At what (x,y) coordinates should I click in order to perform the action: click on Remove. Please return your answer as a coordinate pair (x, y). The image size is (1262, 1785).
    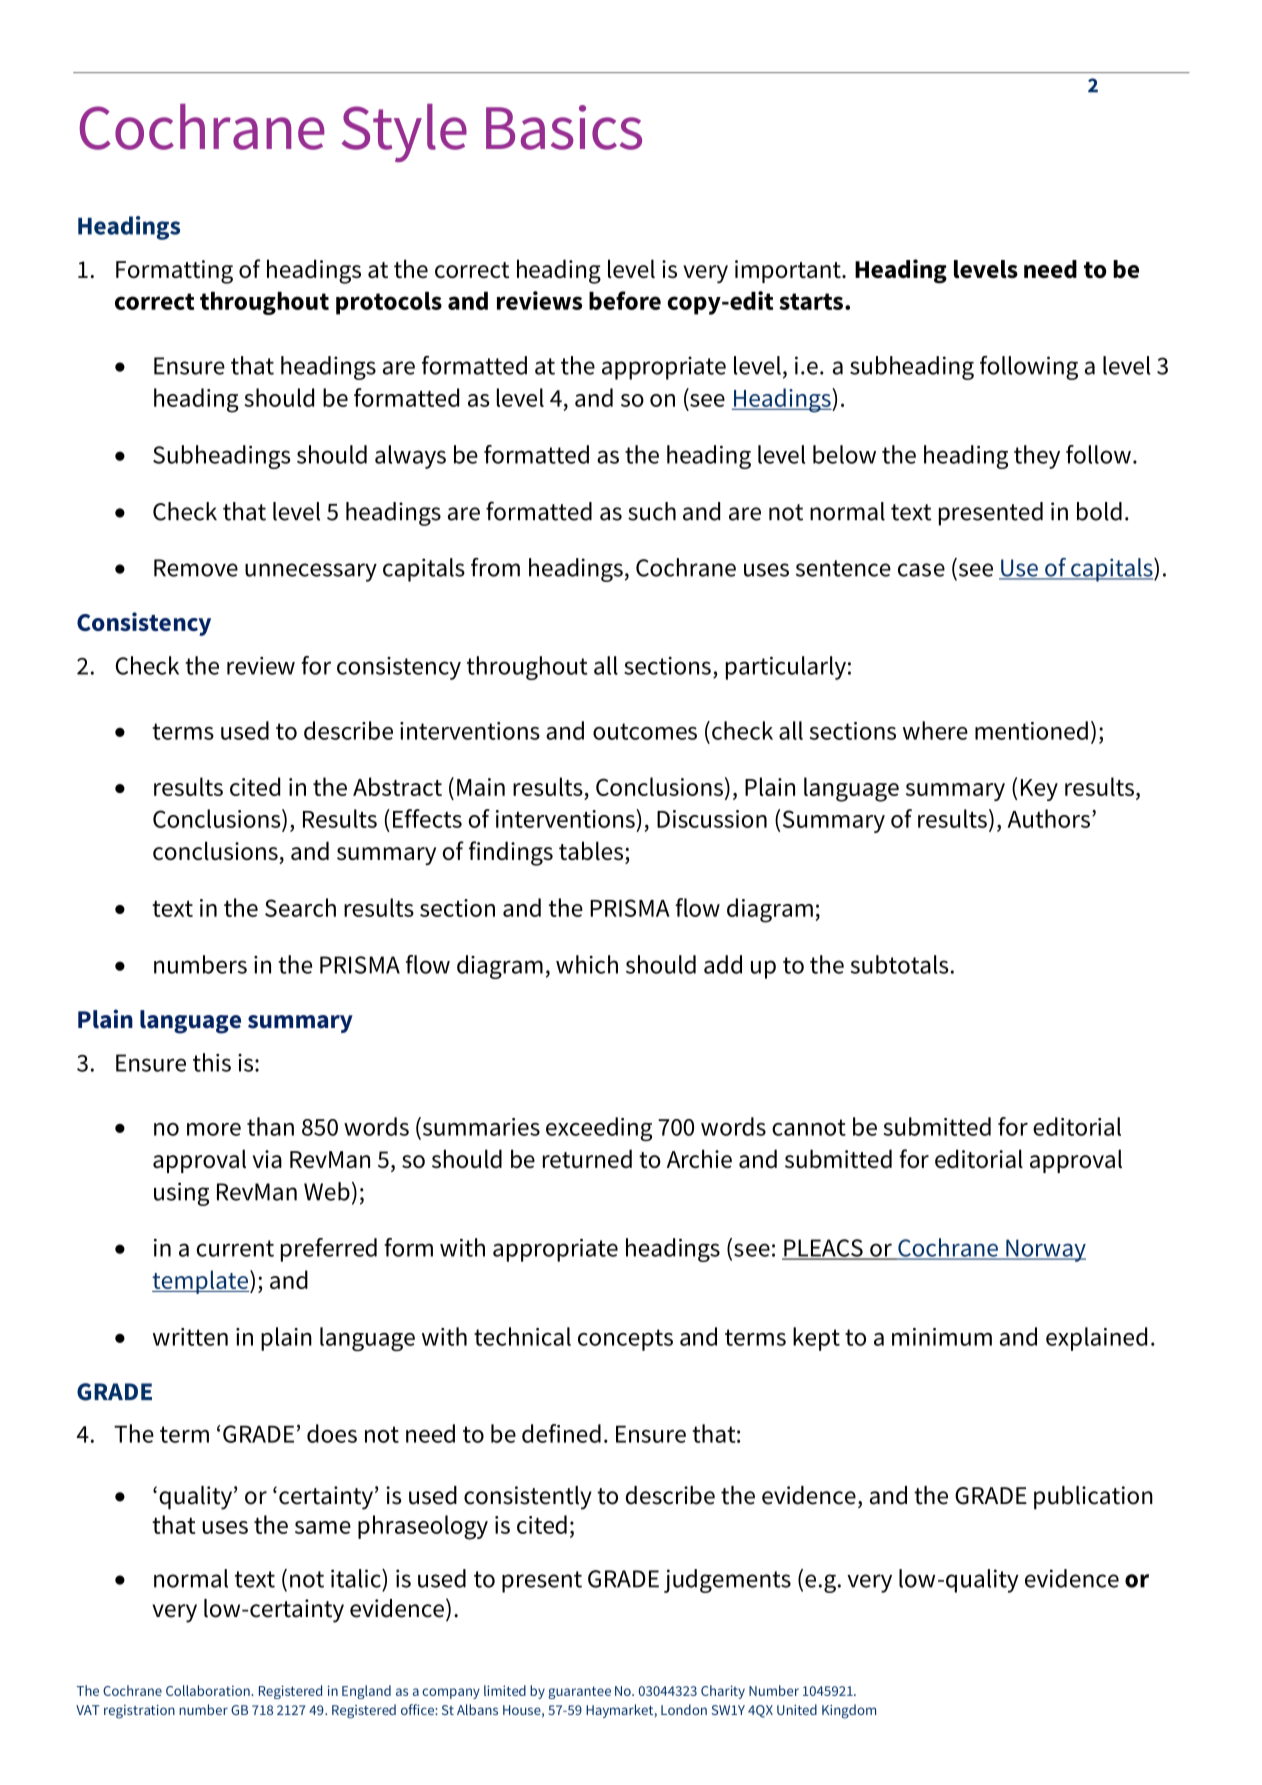
    Looking at the image, I should click on (196, 568).
